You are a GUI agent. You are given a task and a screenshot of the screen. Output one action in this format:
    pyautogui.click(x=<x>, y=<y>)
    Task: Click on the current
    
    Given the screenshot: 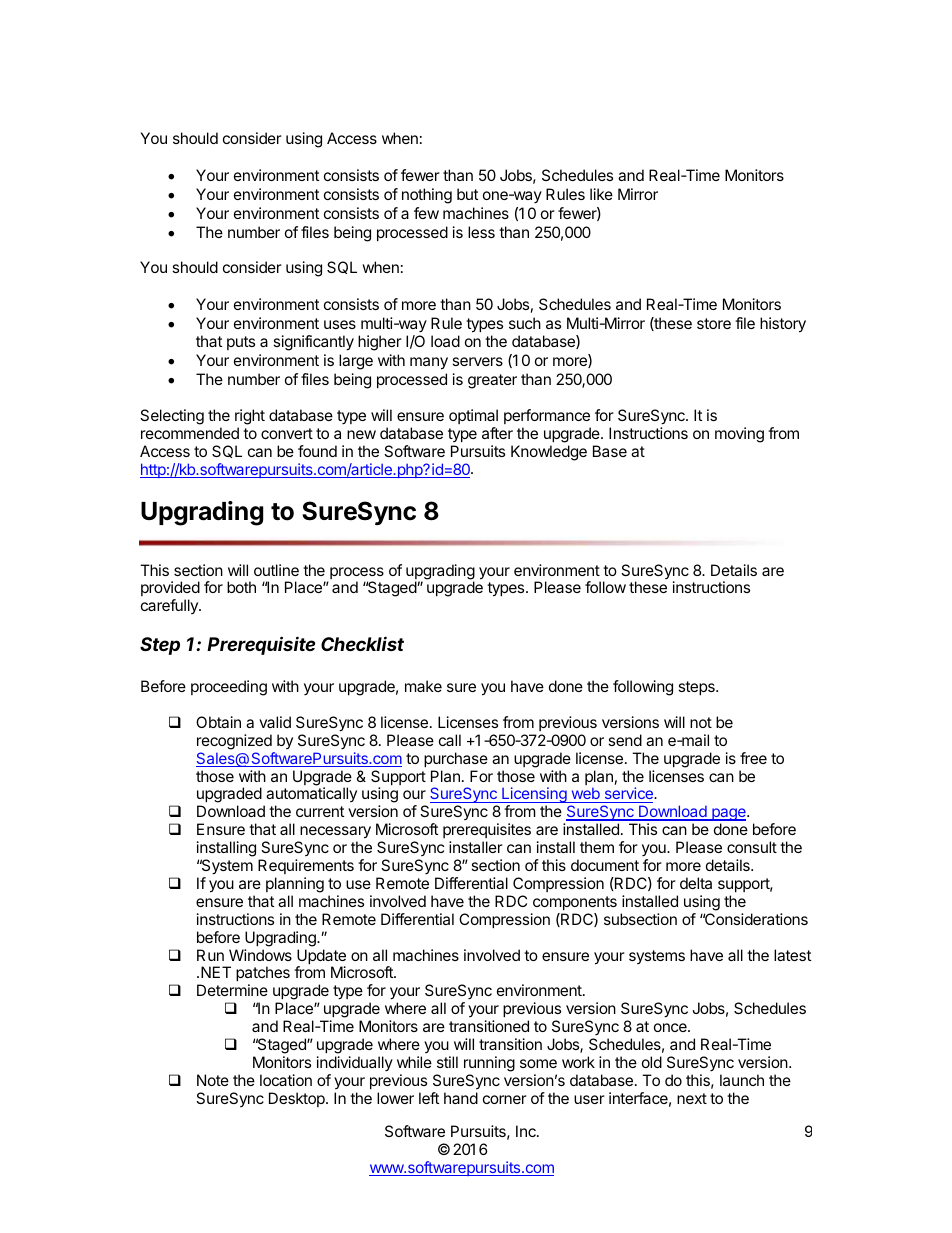 What is the action you would take?
    pyautogui.click(x=320, y=811)
